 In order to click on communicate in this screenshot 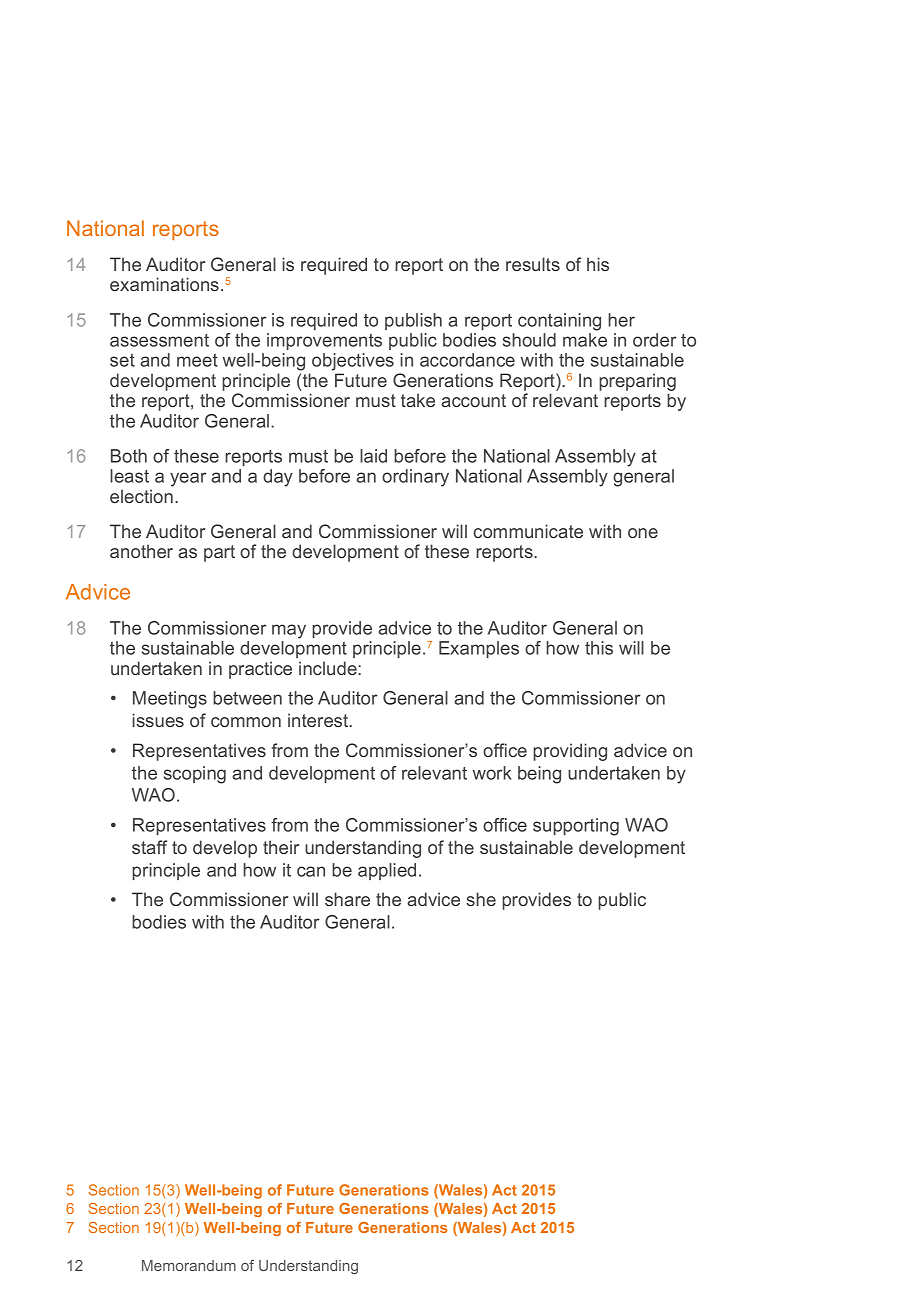, I will do `click(528, 531)`.
